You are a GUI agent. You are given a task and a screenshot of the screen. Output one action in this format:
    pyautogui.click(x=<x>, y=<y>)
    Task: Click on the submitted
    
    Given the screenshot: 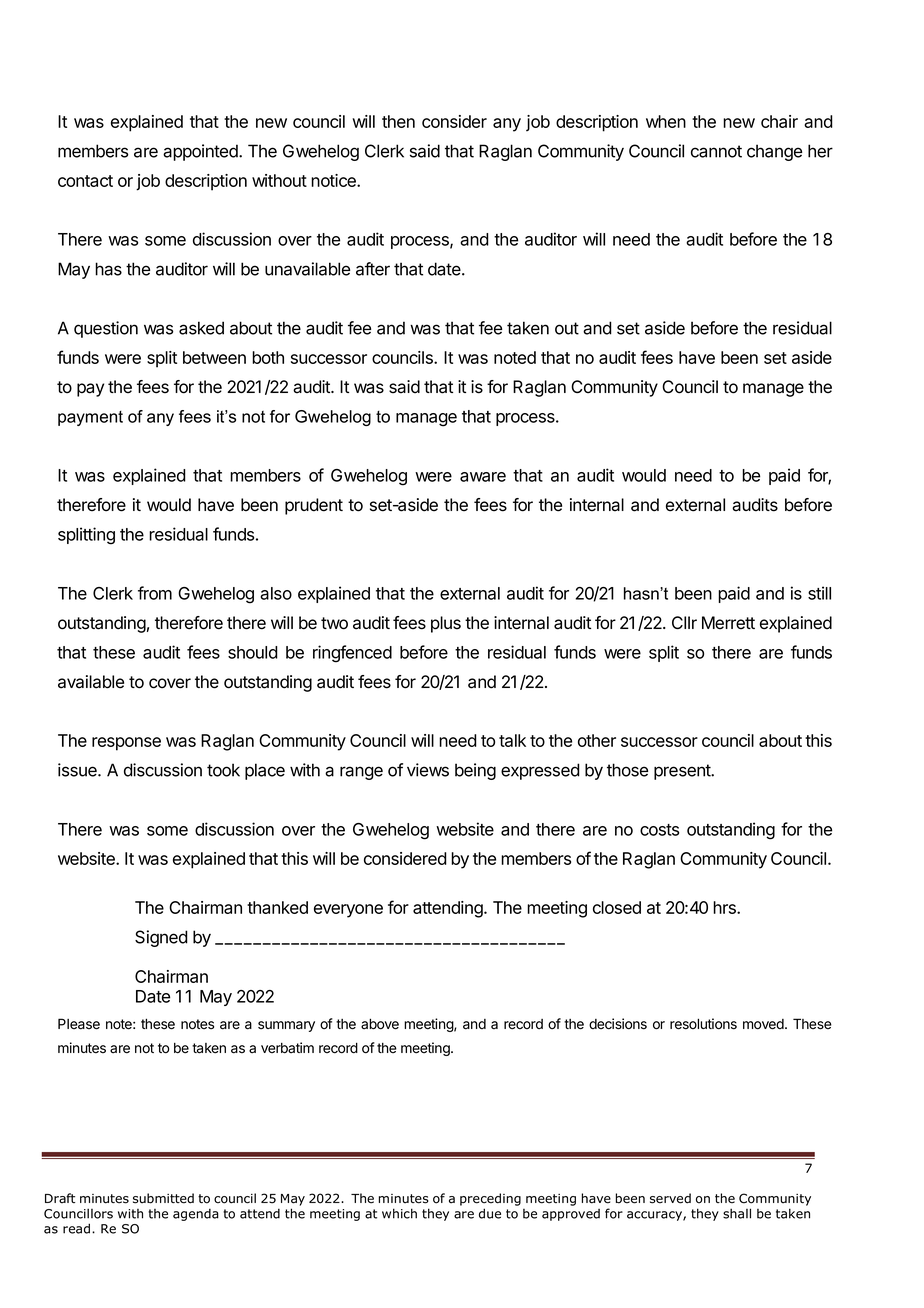 What is the action you would take?
    pyautogui.click(x=163, y=1198)
